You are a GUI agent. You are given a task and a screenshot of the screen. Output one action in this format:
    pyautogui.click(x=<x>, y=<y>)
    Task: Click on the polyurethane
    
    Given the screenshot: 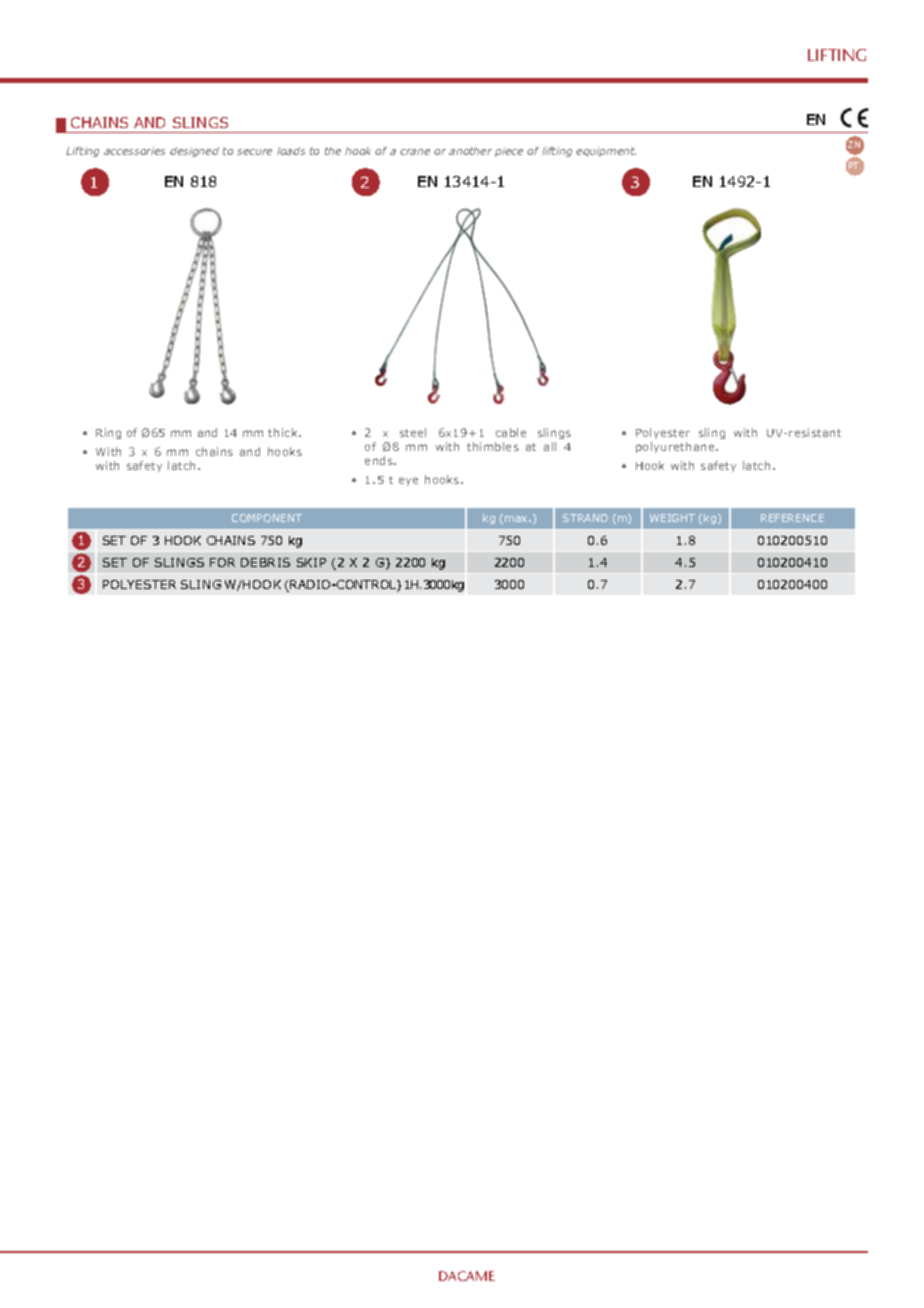 What is the action you would take?
    pyautogui.click(x=676, y=447)
